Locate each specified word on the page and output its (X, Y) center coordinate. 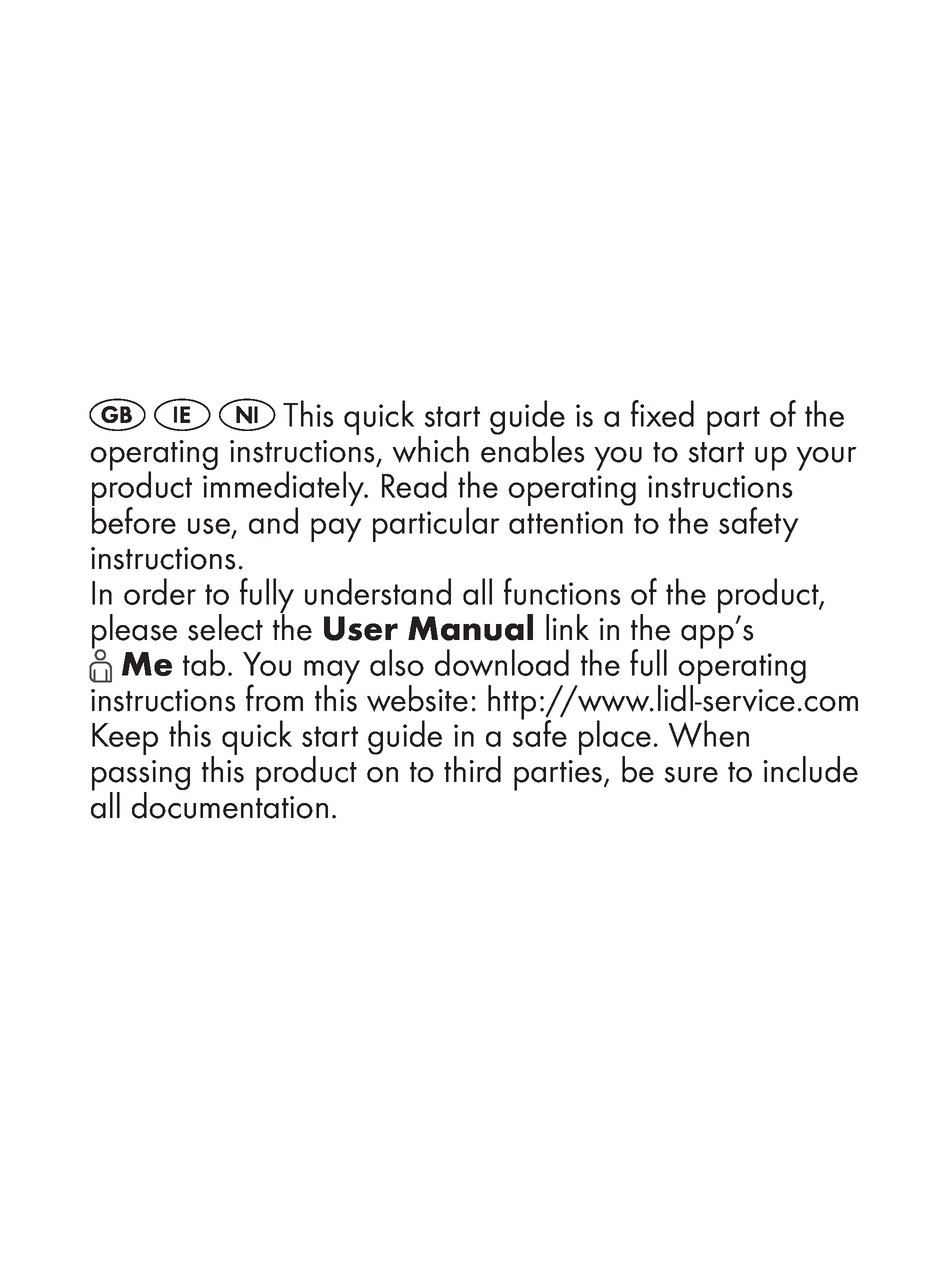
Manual (470, 627)
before (134, 519)
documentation (230, 804)
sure (691, 775)
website (417, 698)
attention (566, 522)
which (430, 449)
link (567, 627)
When (708, 734)
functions (562, 591)
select (225, 627)
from (274, 698)
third (472, 769)
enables (533, 448)
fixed (662, 413)
